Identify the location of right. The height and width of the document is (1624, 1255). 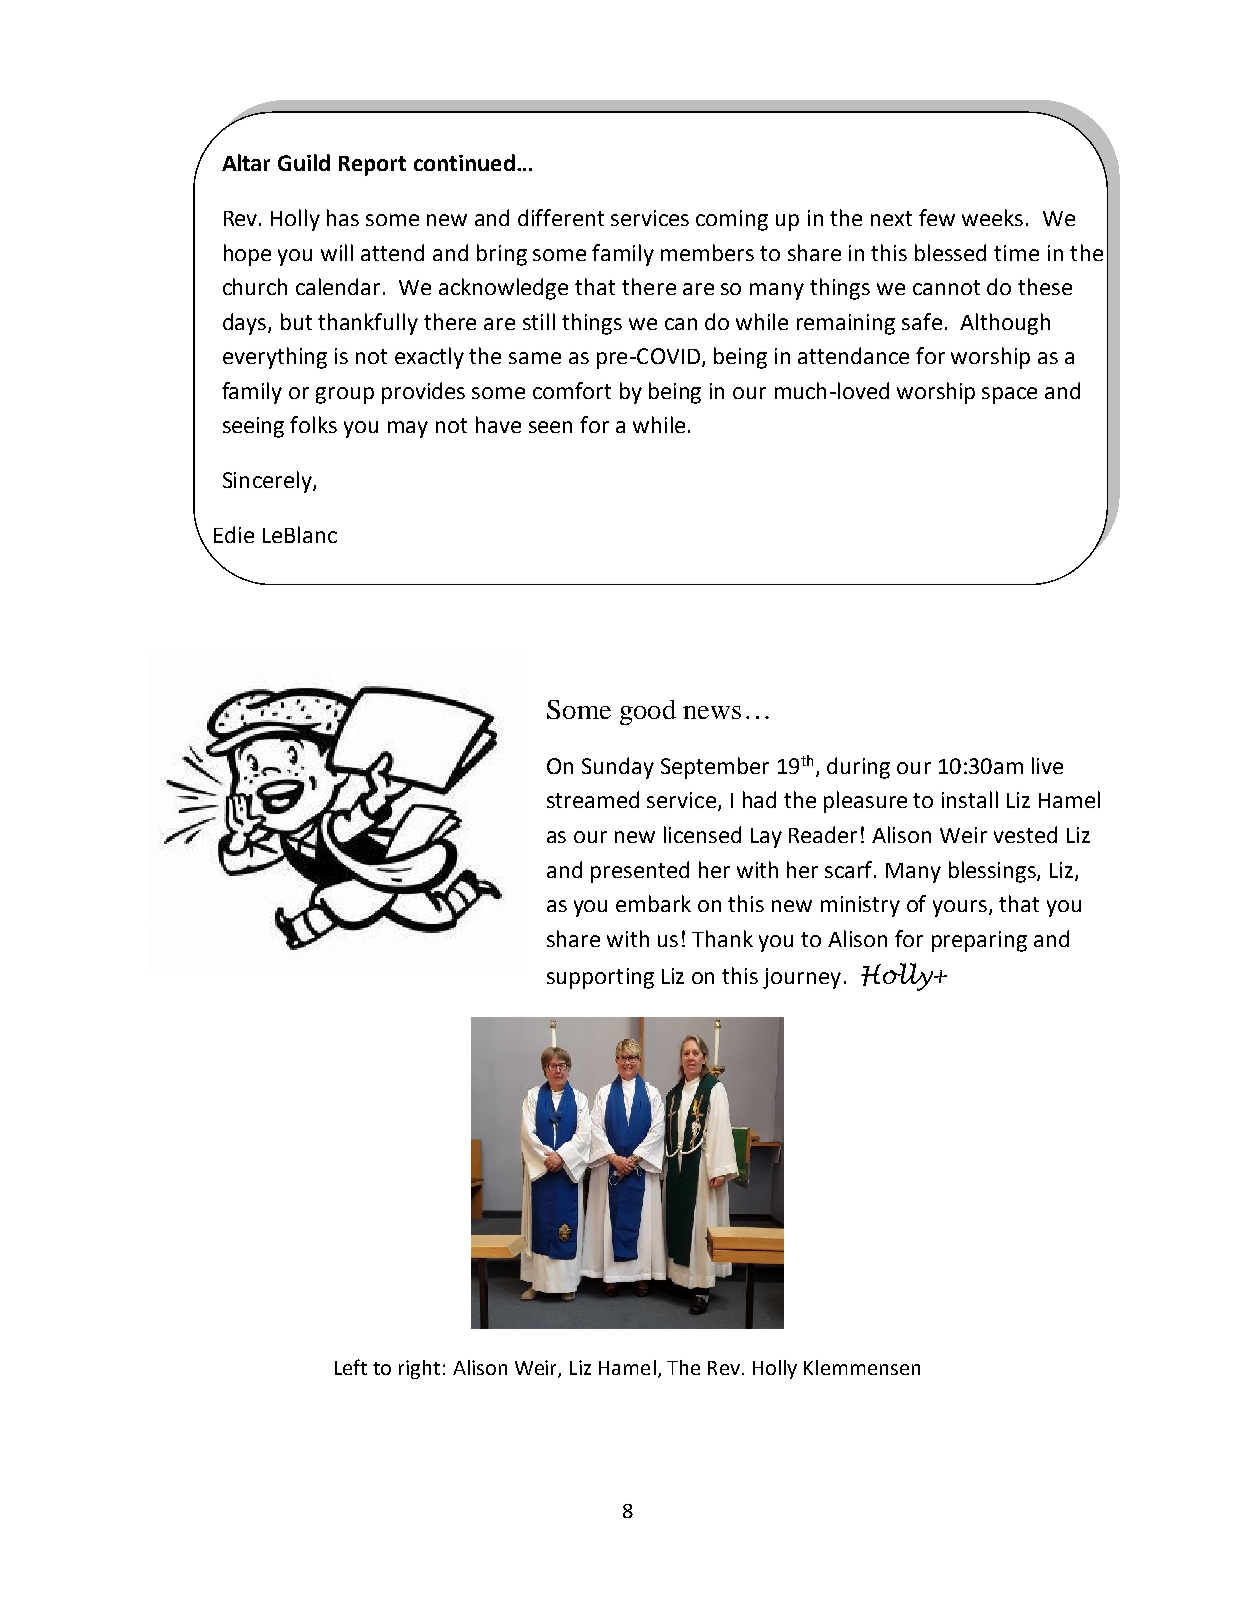
(419, 1369).
